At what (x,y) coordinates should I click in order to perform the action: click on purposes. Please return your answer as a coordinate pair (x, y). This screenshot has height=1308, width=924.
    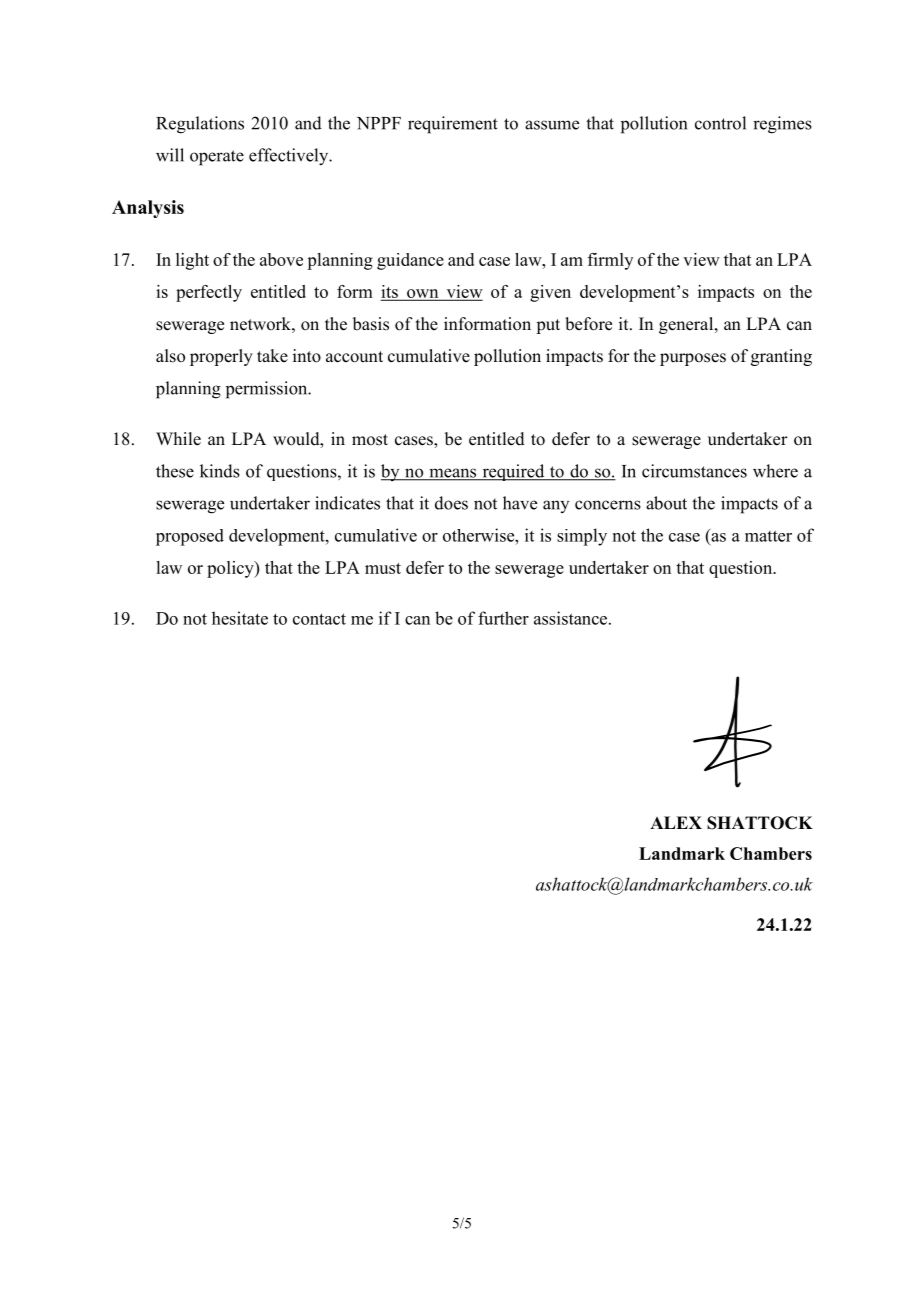
    Looking at the image, I should click on (693, 359).
